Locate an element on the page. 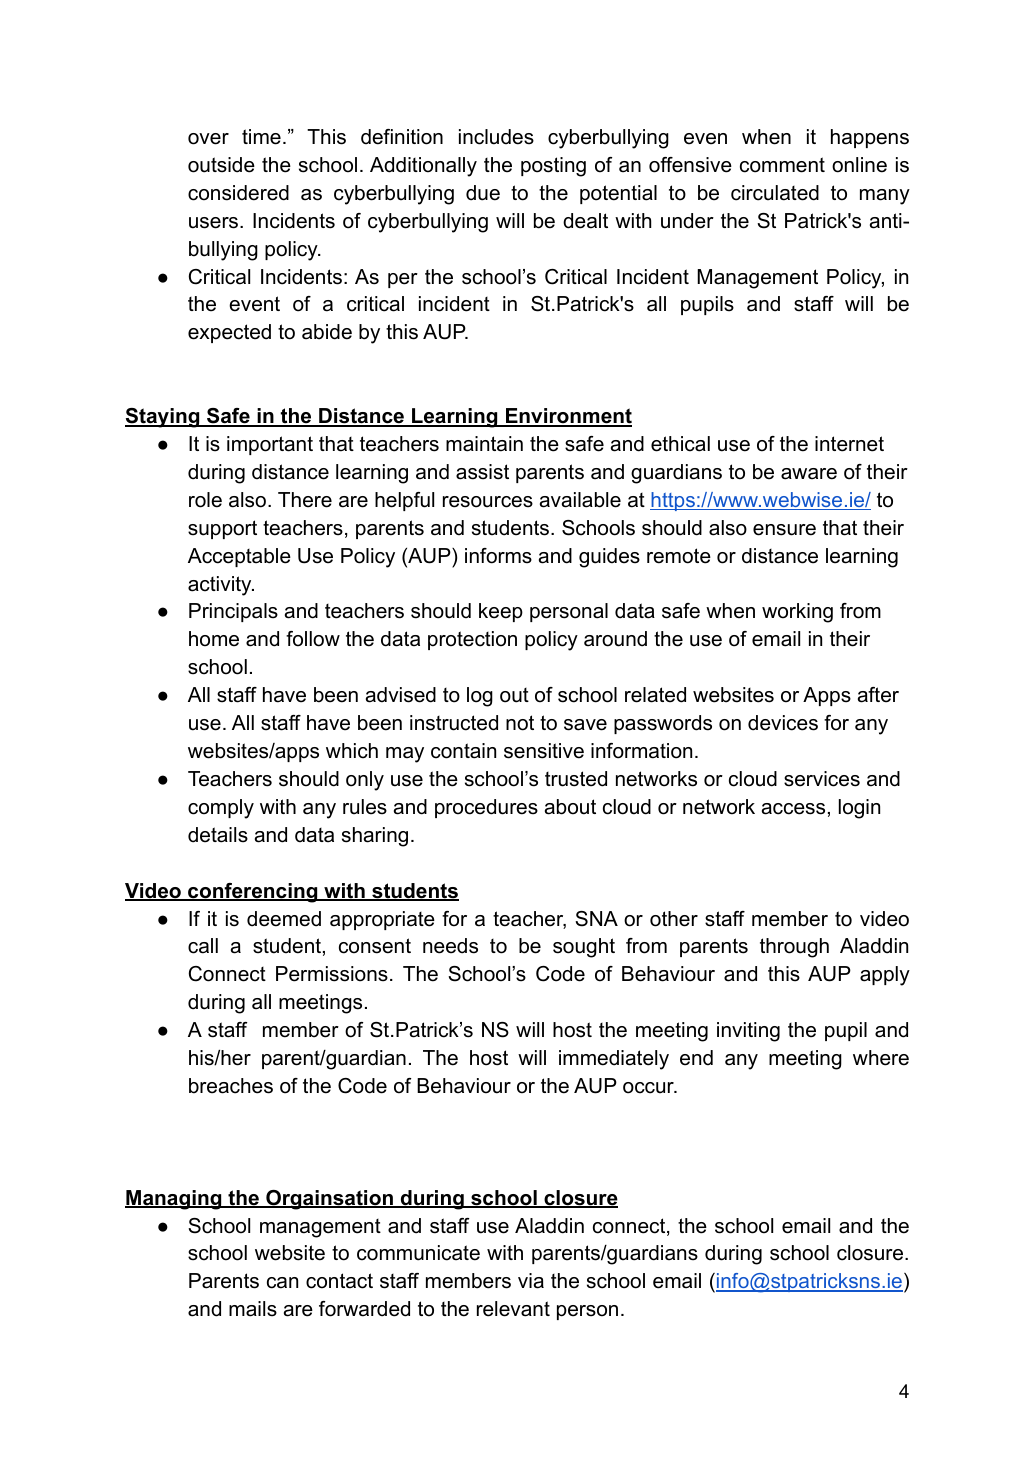  details is located at coordinates (218, 835).
